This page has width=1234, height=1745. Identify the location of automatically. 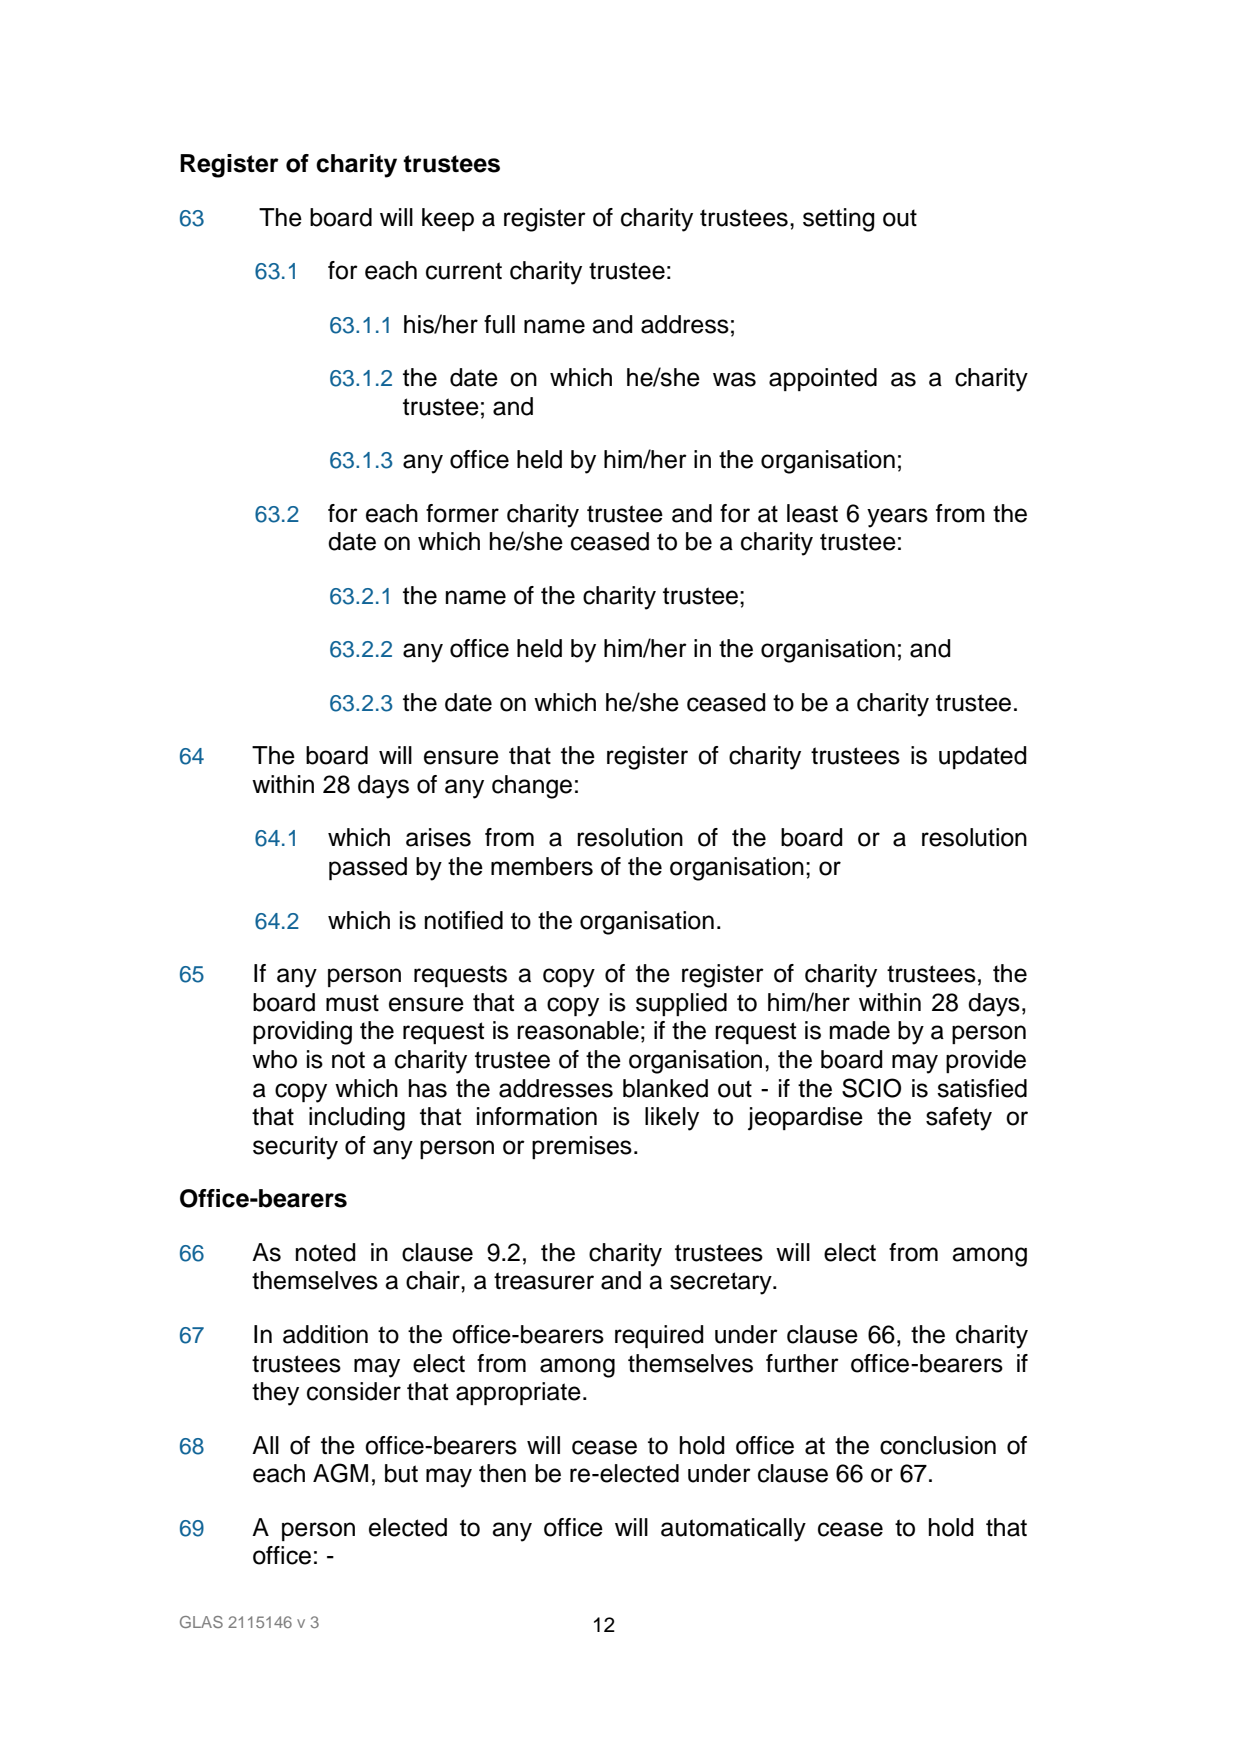
(733, 1530).
